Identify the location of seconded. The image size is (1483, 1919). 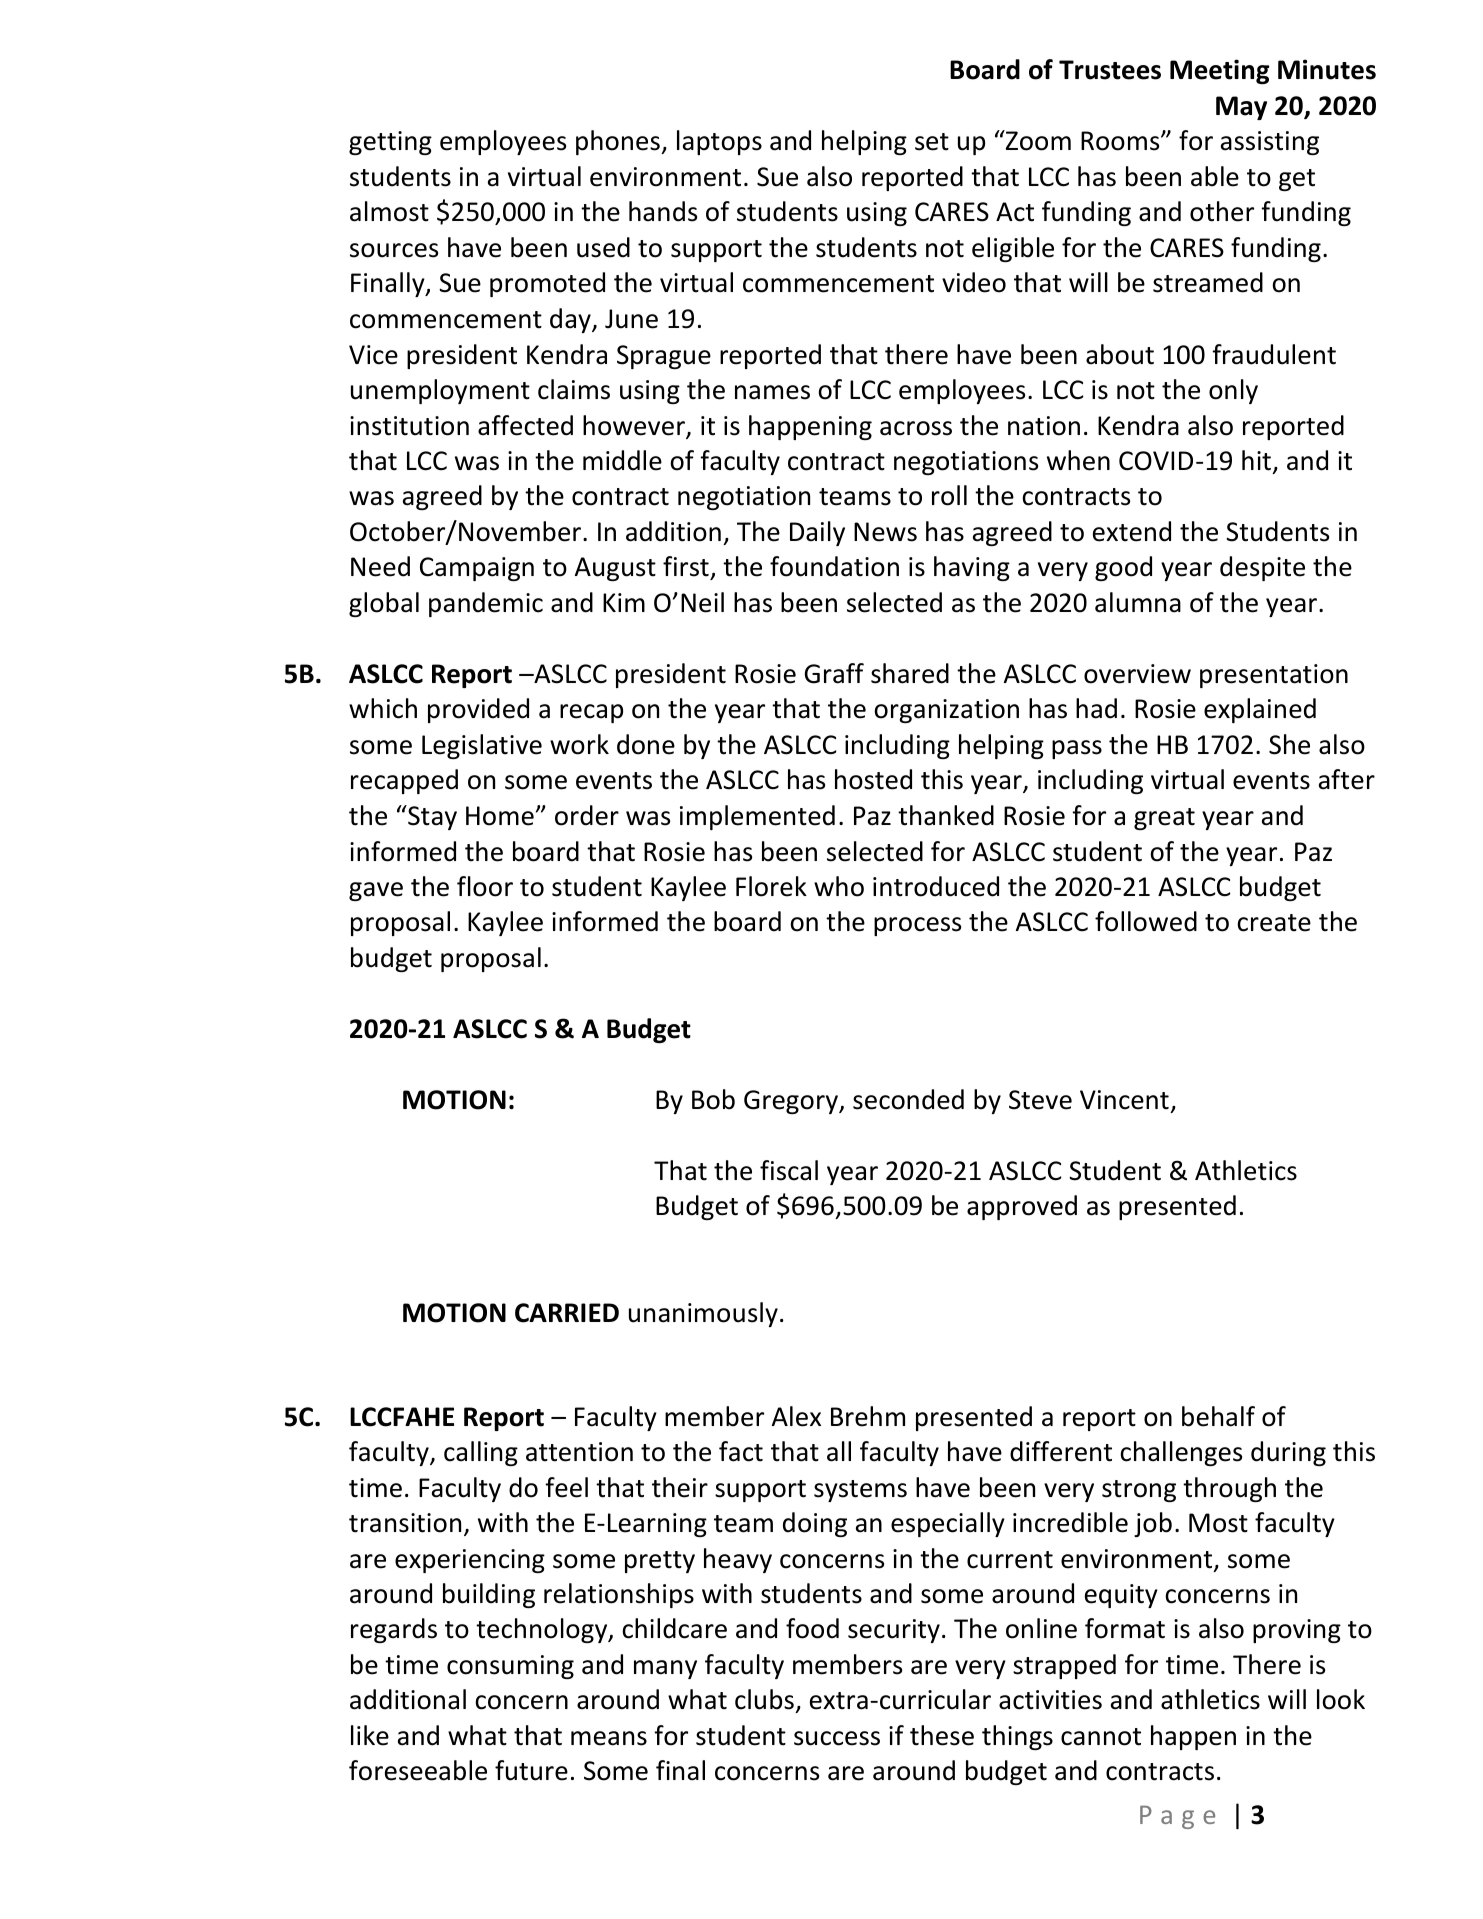
(908, 1099).
